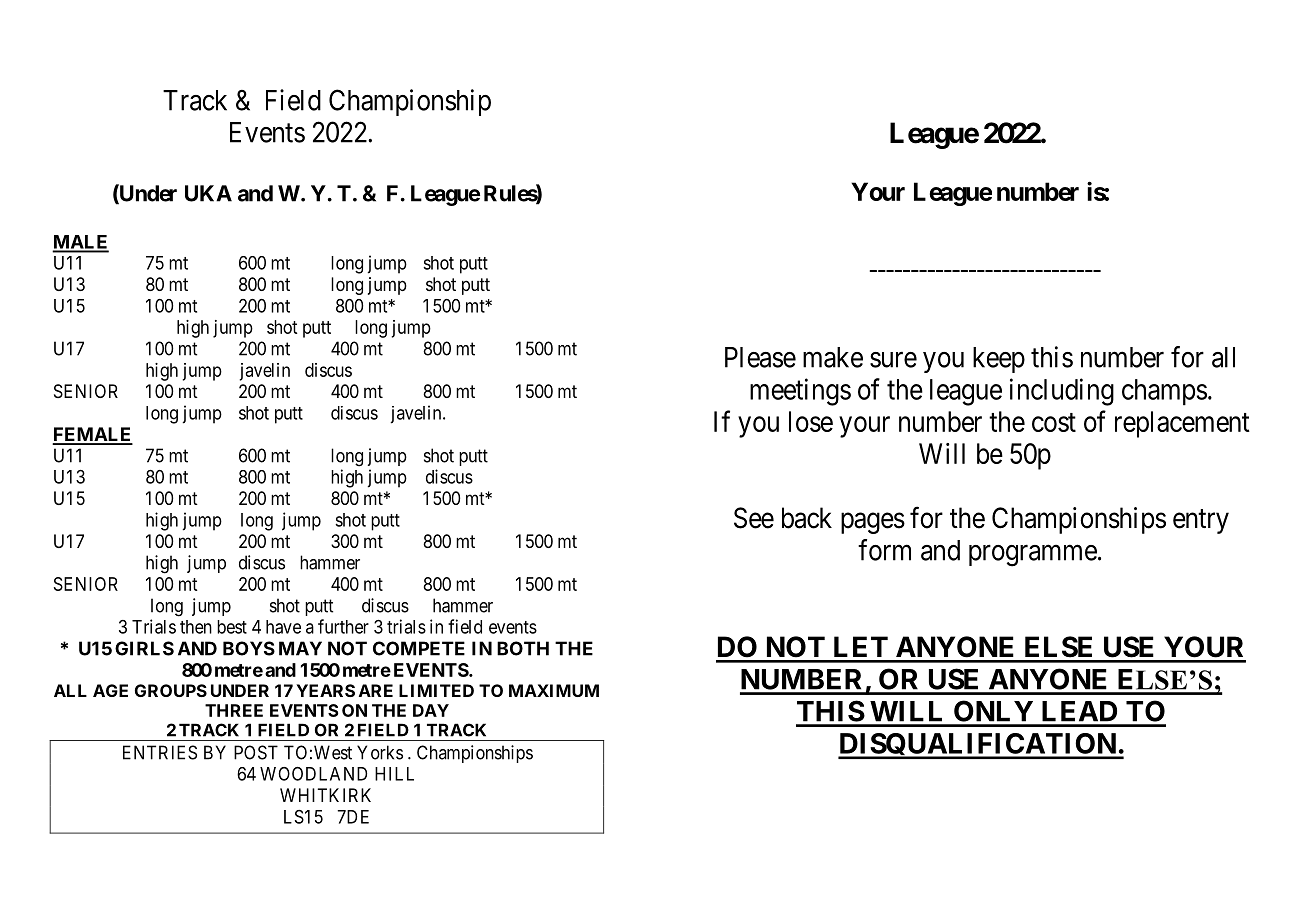 The image size is (1308, 924). I want to click on have, so click(283, 627).
